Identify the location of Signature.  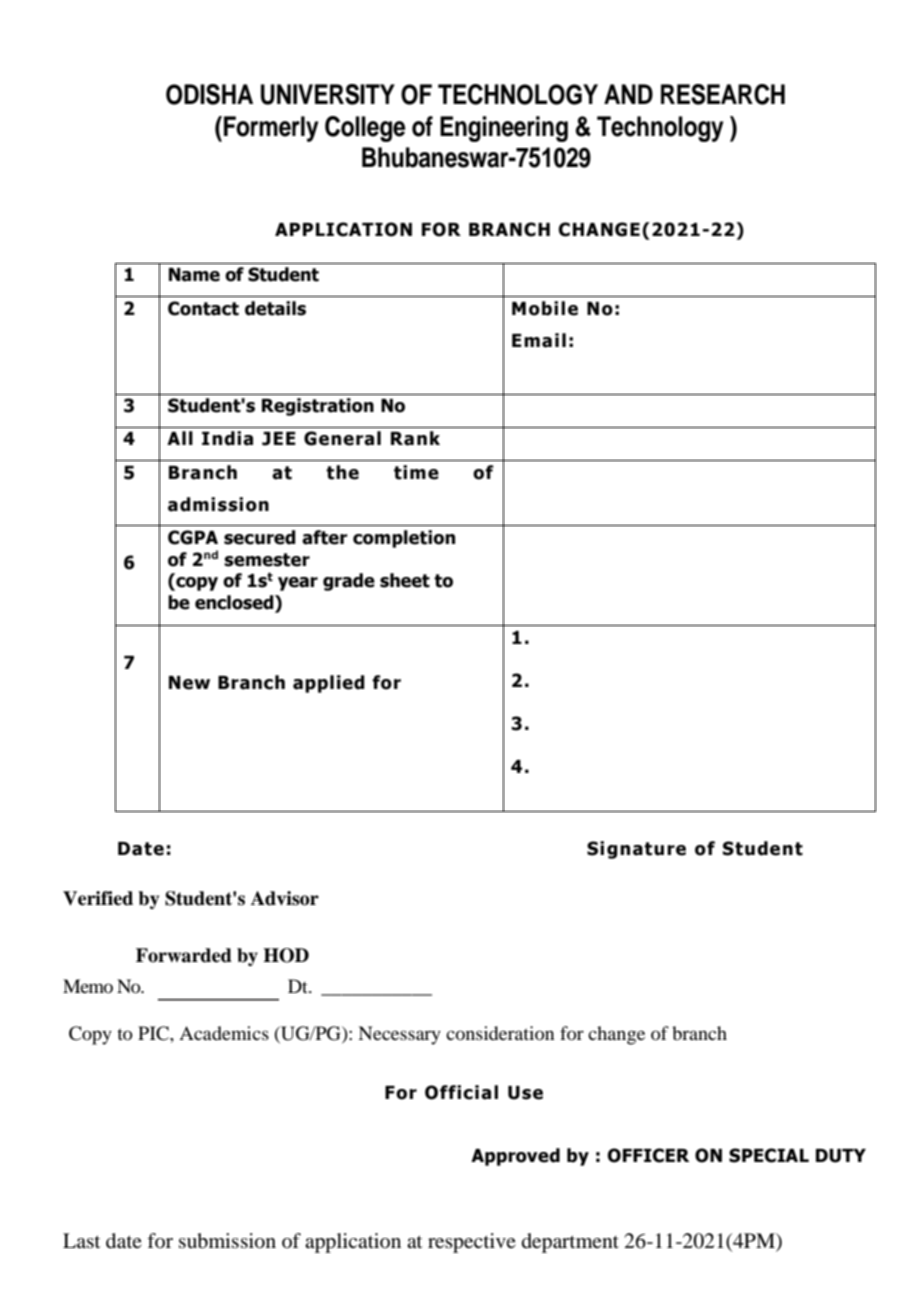
(636, 850).
